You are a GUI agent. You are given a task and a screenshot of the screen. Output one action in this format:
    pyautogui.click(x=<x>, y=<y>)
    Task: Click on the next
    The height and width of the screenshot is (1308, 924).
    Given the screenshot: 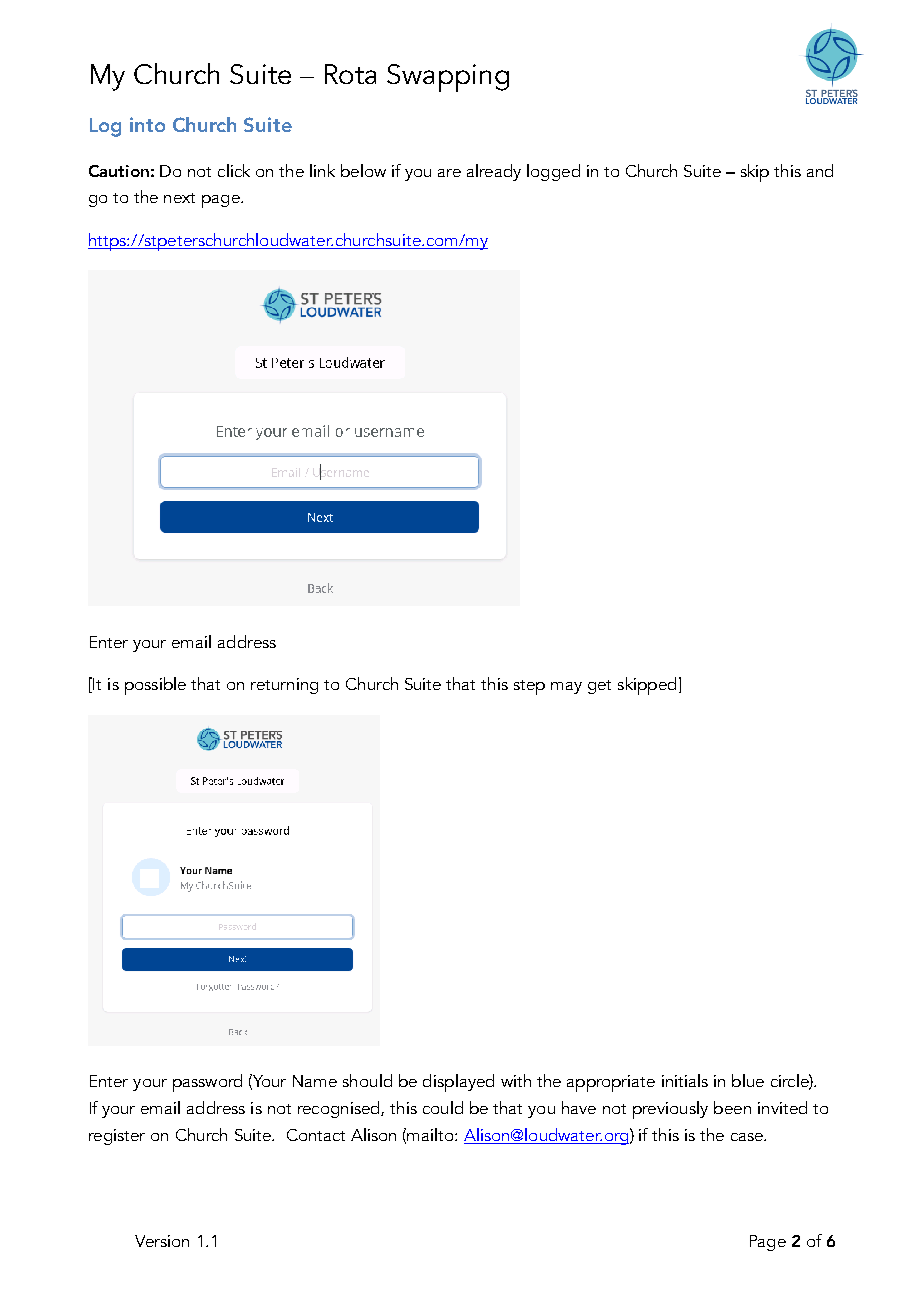 What is the action you would take?
    pyautogui.click(x=179, y=198)
